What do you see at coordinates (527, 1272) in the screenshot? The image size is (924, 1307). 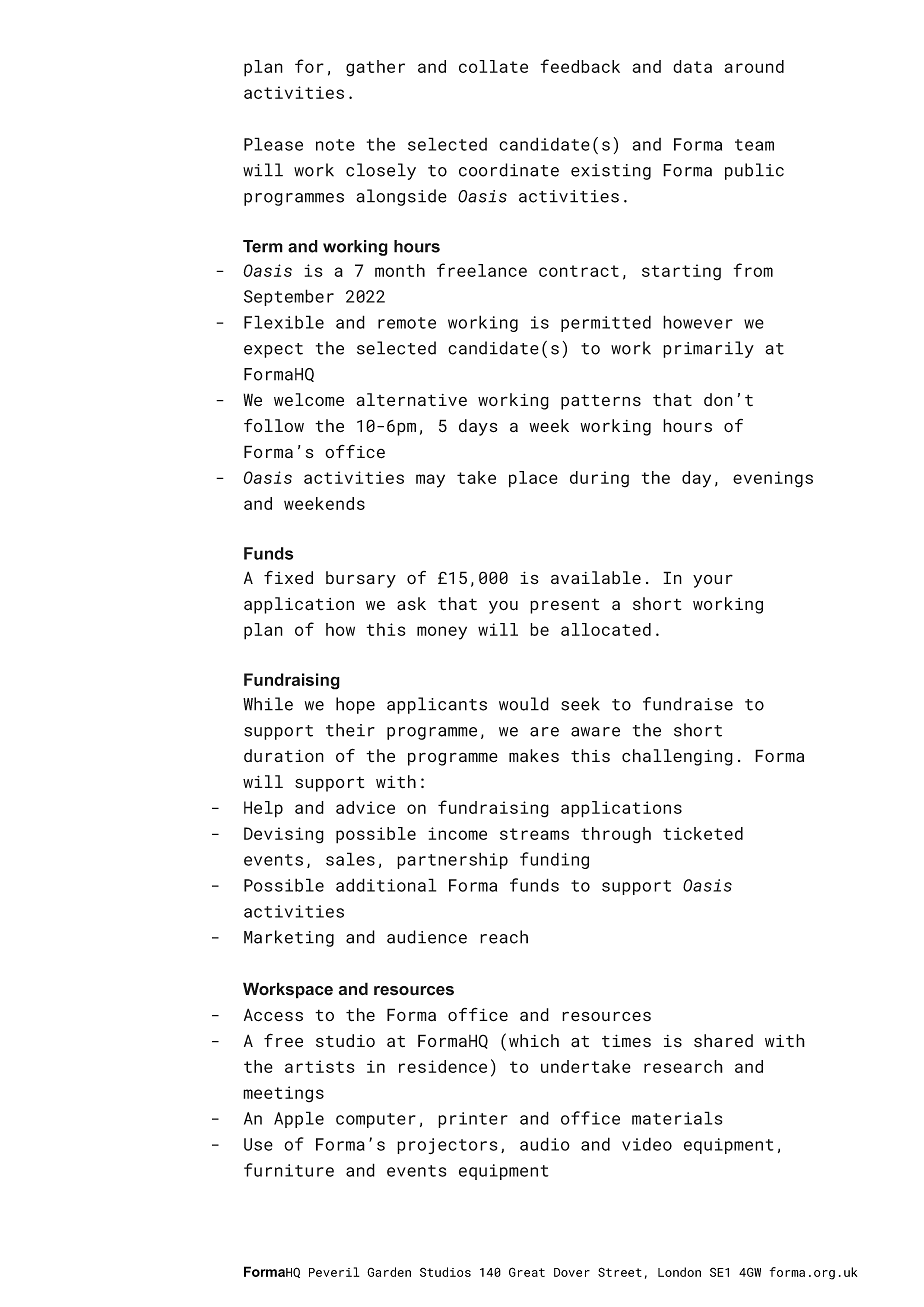 I see `Great` at bounding box center [527, 1272].
